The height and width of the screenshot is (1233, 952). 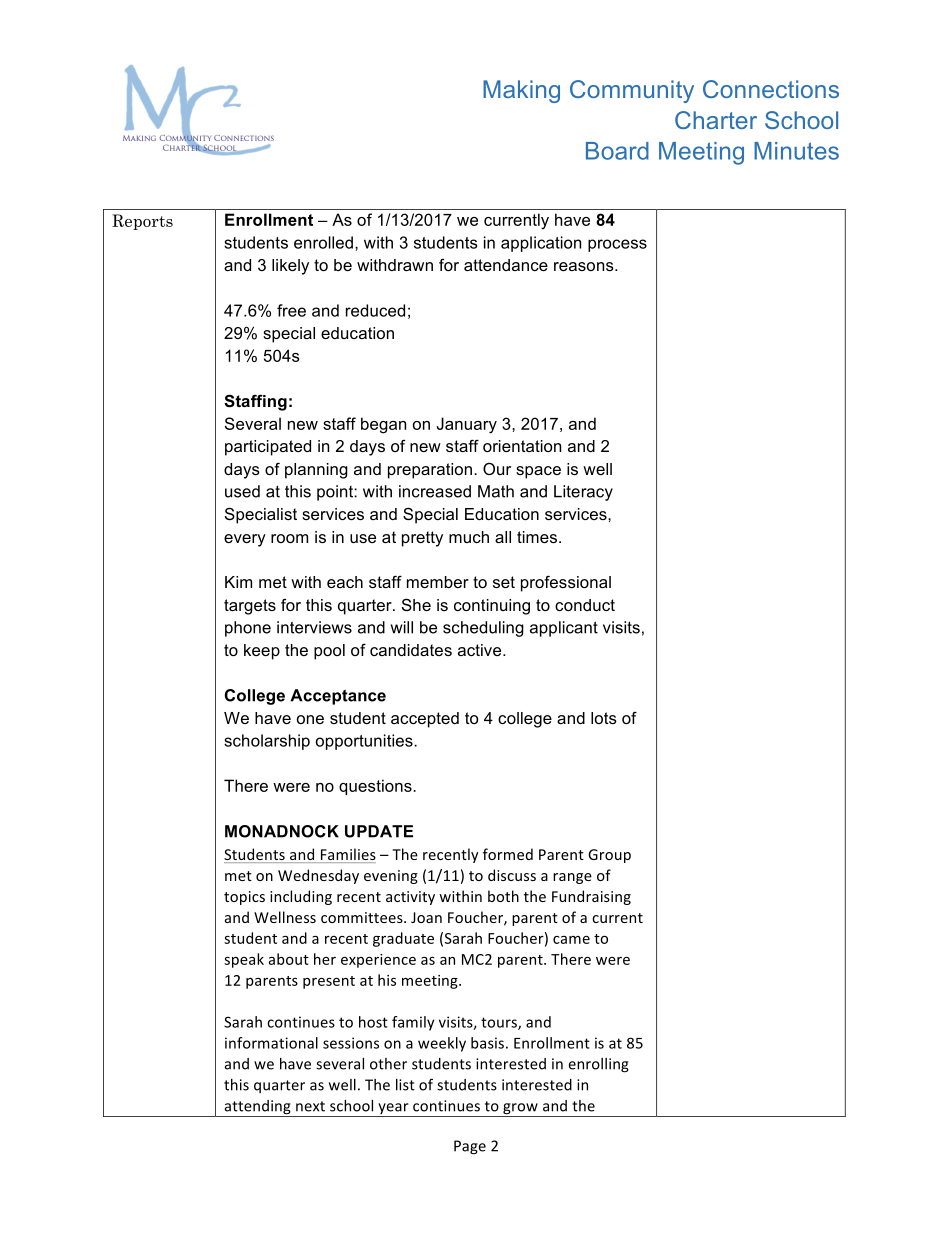 What do you see at coordinates (585, 605) in the screenshot?
I see `conduct` at bounding box center [585, 605].
